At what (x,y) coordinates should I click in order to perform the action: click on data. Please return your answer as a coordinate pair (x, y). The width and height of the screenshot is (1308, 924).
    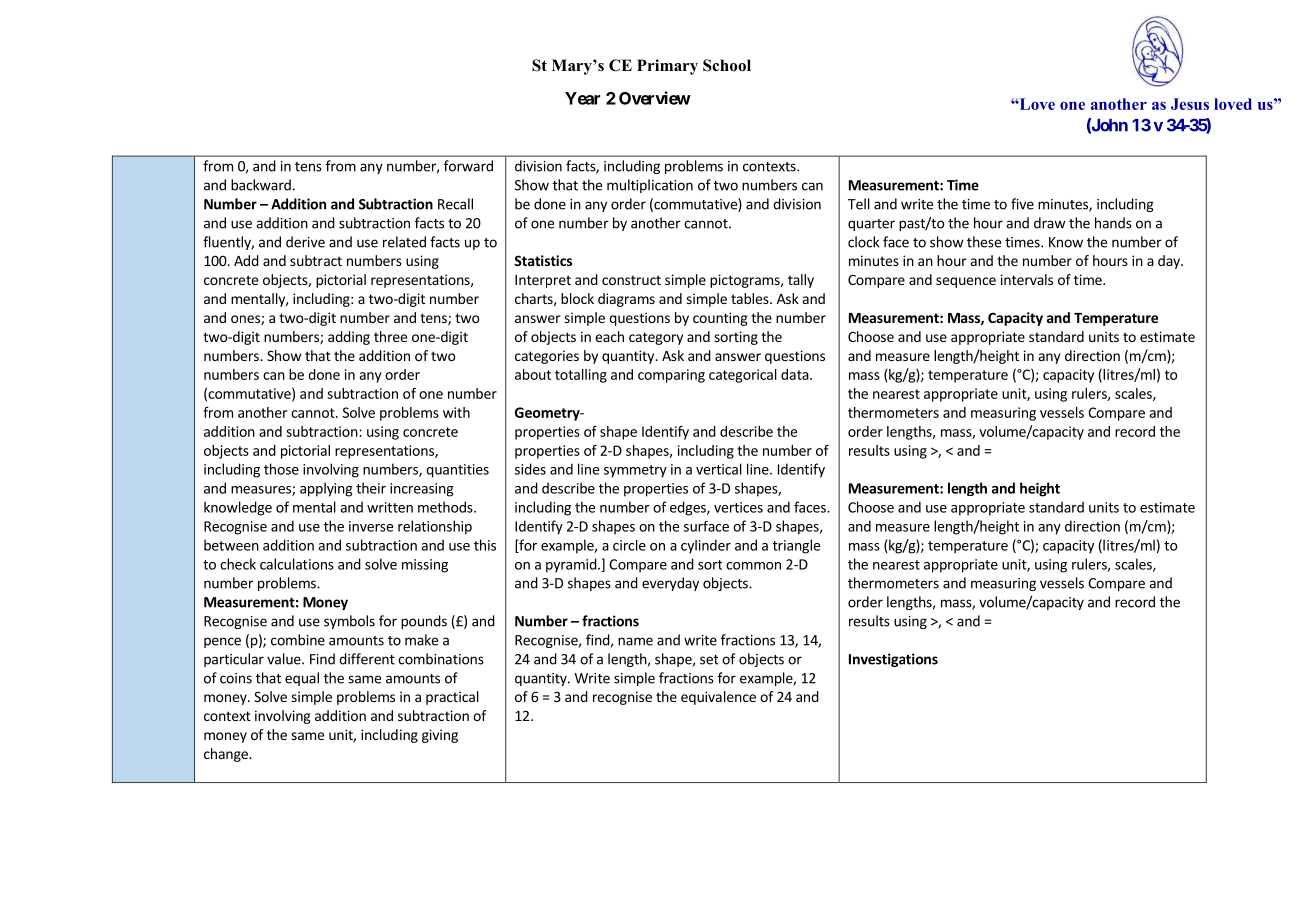
    Looking at the image, I should click on (795, 374).
